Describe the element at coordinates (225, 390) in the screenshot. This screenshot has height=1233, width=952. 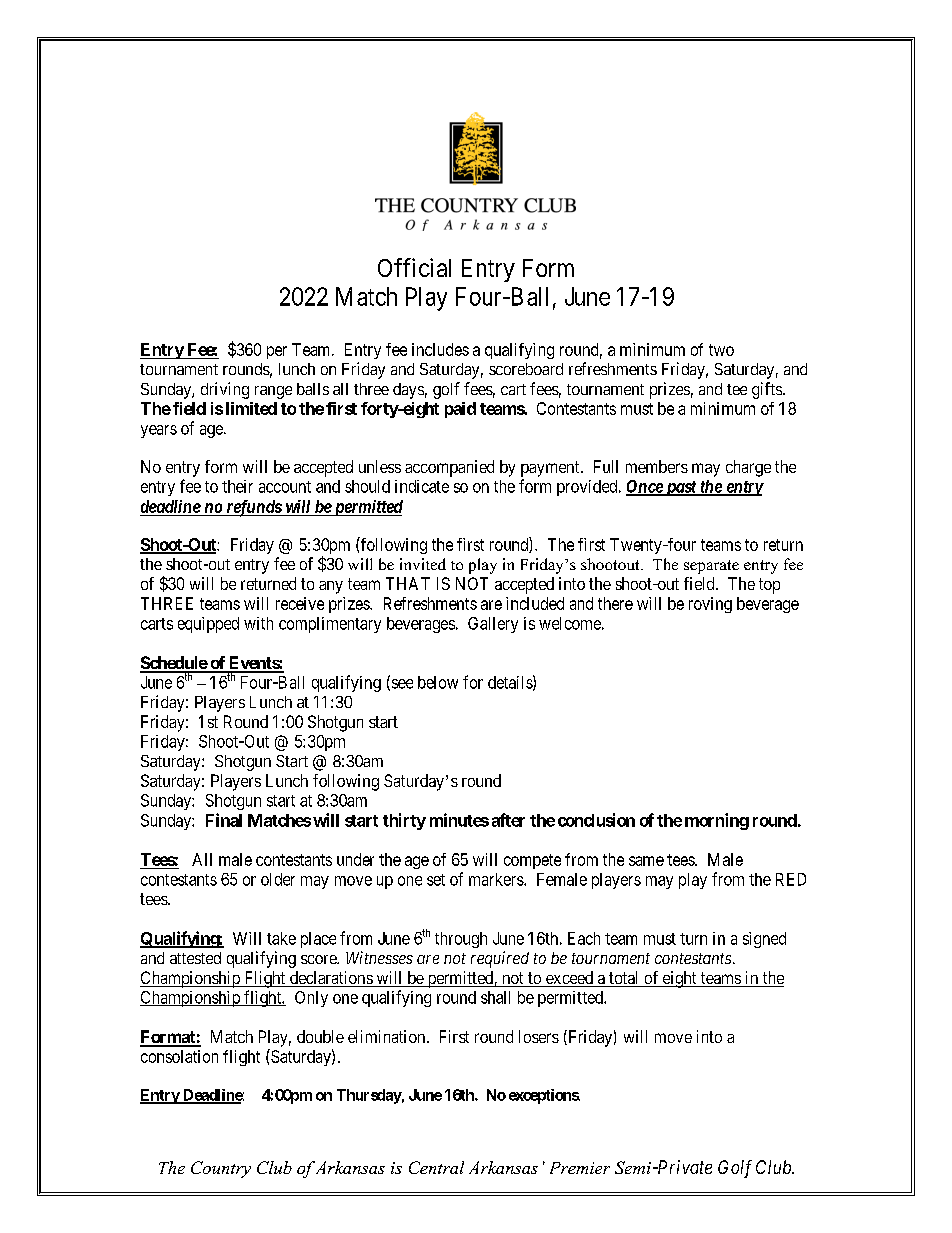
I see `driving` at that location.
